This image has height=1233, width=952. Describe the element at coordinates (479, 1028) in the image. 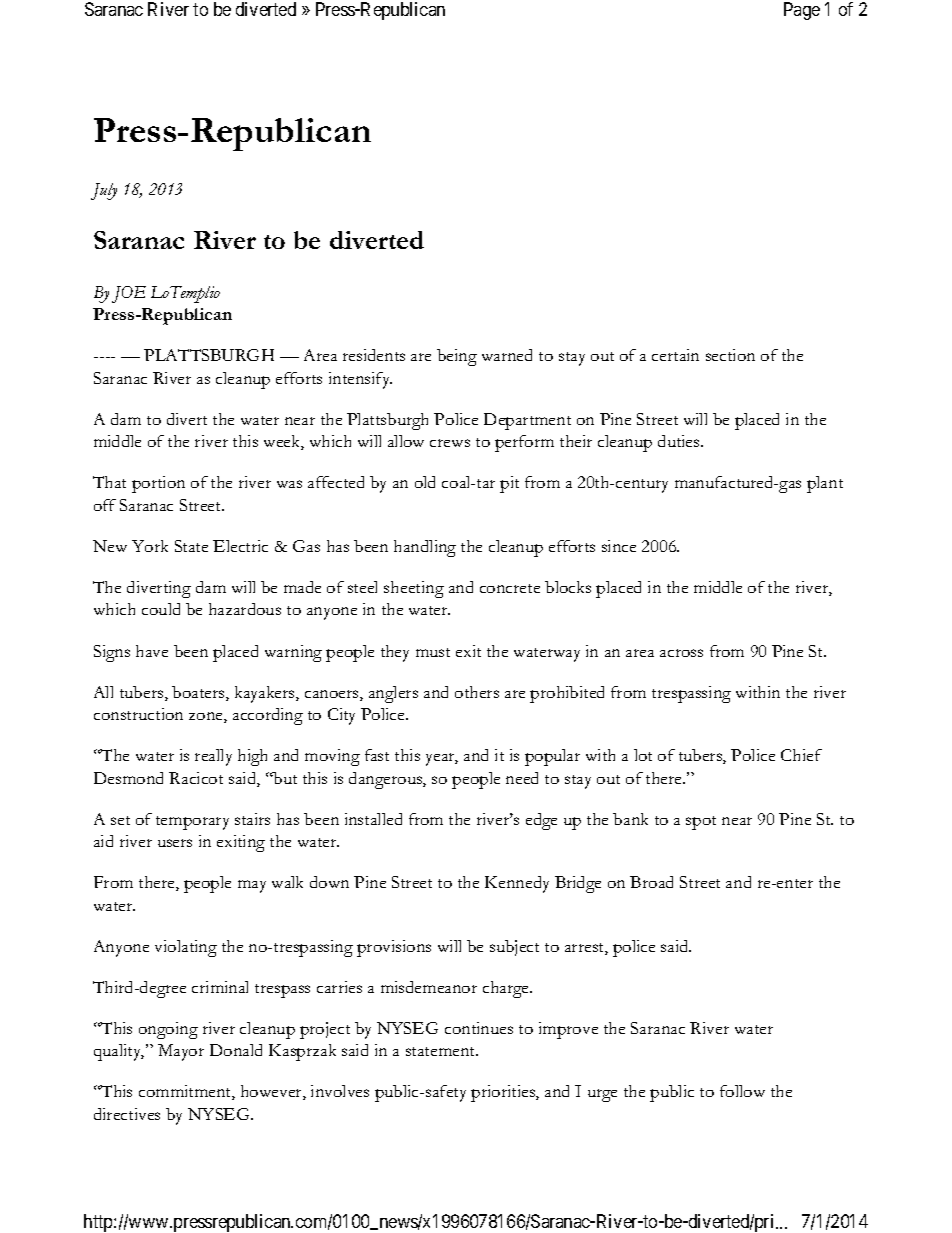

I see `continues` at that location.
